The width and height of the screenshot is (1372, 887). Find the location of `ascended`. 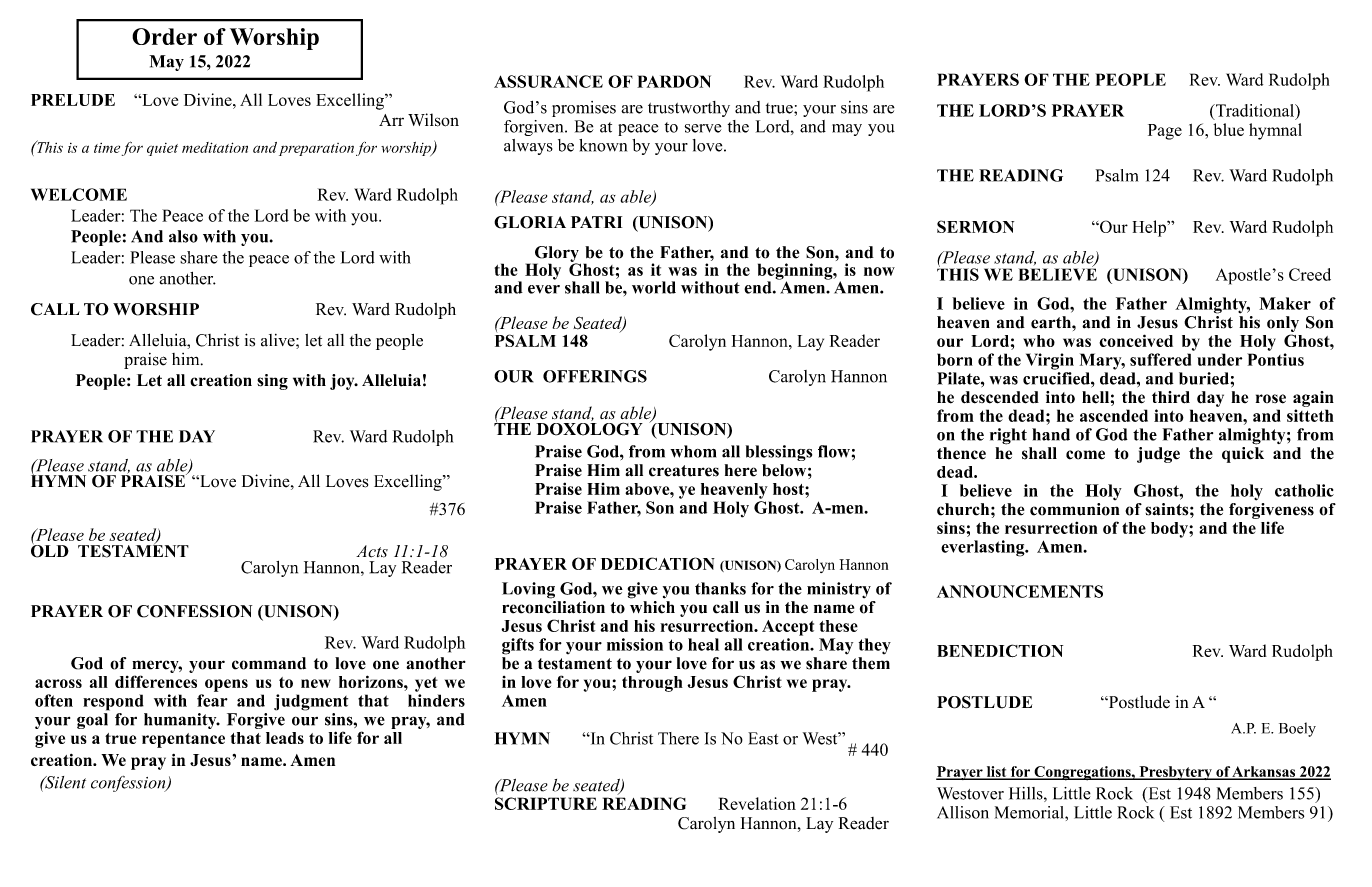

ascended is located at coordinates (1114, 415).
